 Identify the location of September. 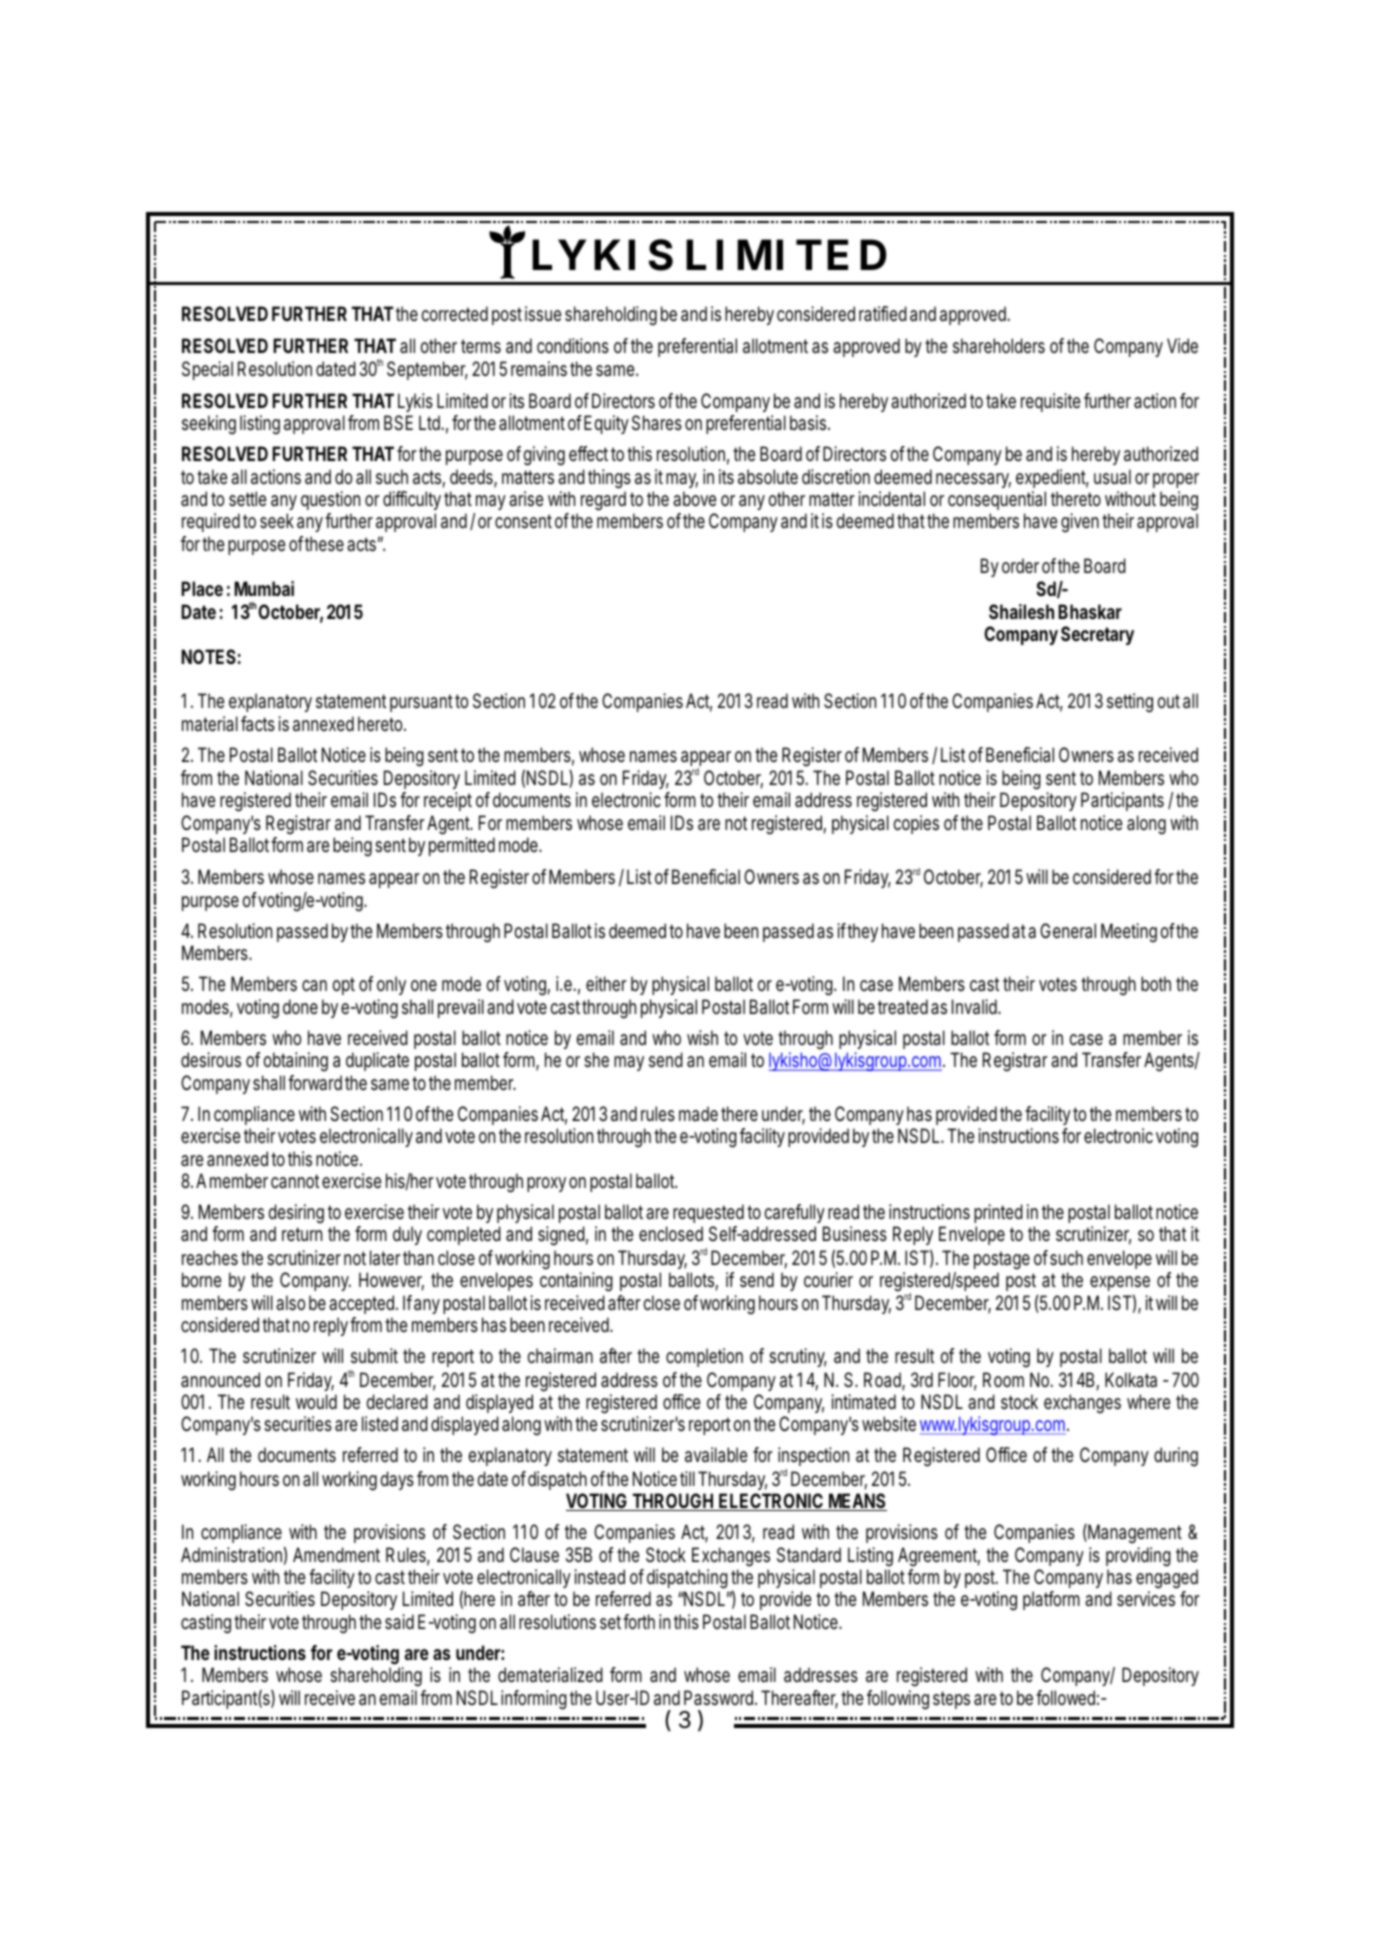
(427, 370).
